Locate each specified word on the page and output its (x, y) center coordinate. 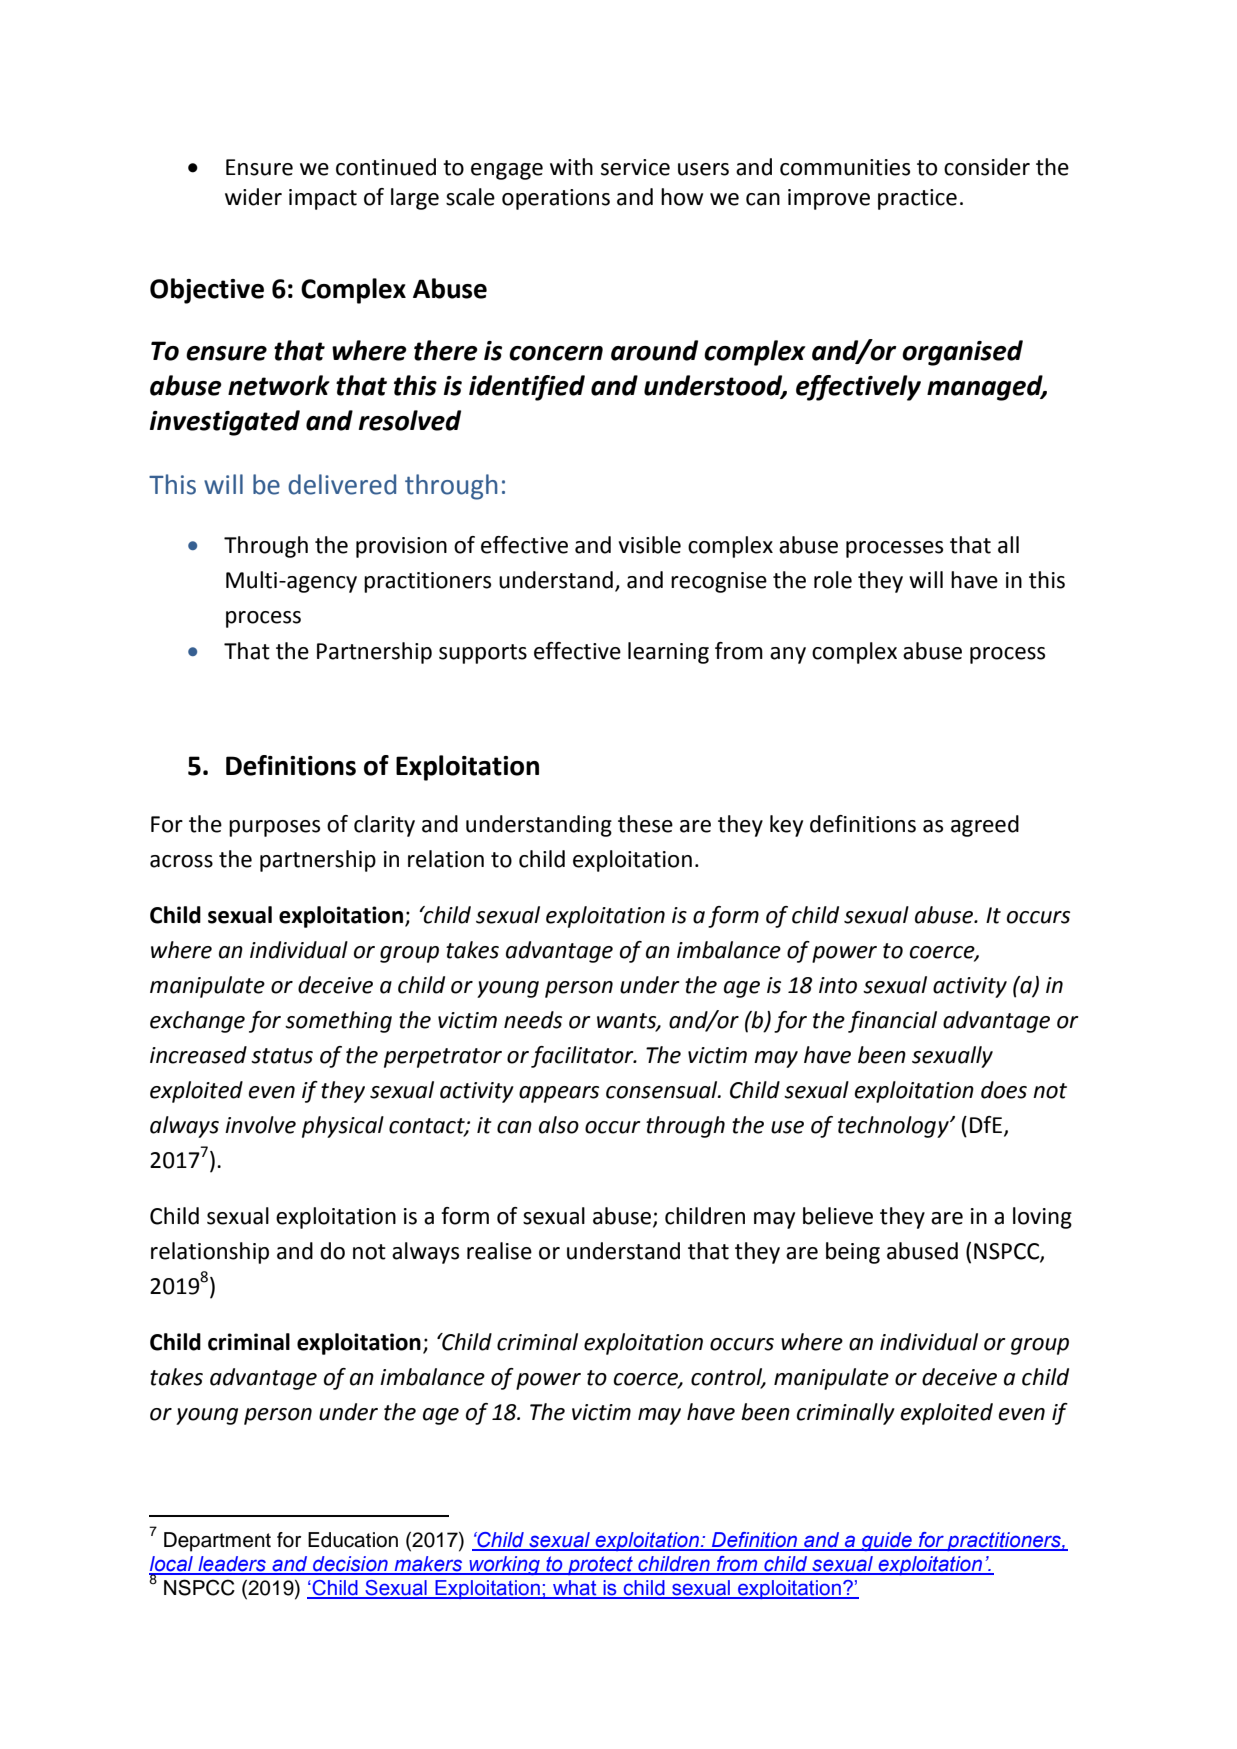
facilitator (583, 1057)
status (282, 1056)
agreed (985, 826)
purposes (274, 828)
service (635, 167)
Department (217, 1542)
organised (962, 353)
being (853, 1253)
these (645, 824)
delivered (342, 484)
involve (260, 1125)
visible (649, 545)
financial (892, 1022)
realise (499, 1251)
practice (917, 199)
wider (253, 197)
